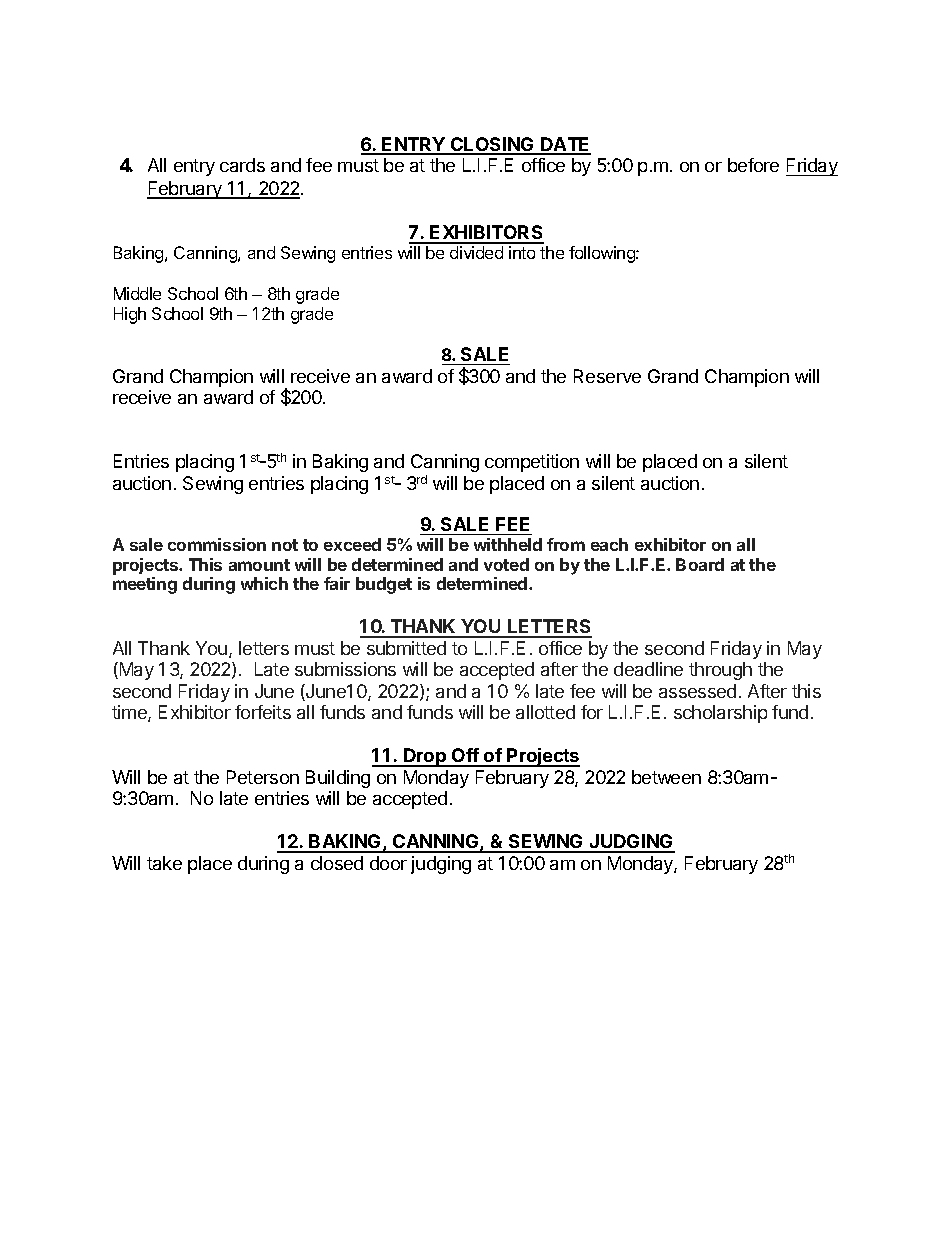 The height and width of the document is (1233, 952). I want to click on door, so click(388, 863).
